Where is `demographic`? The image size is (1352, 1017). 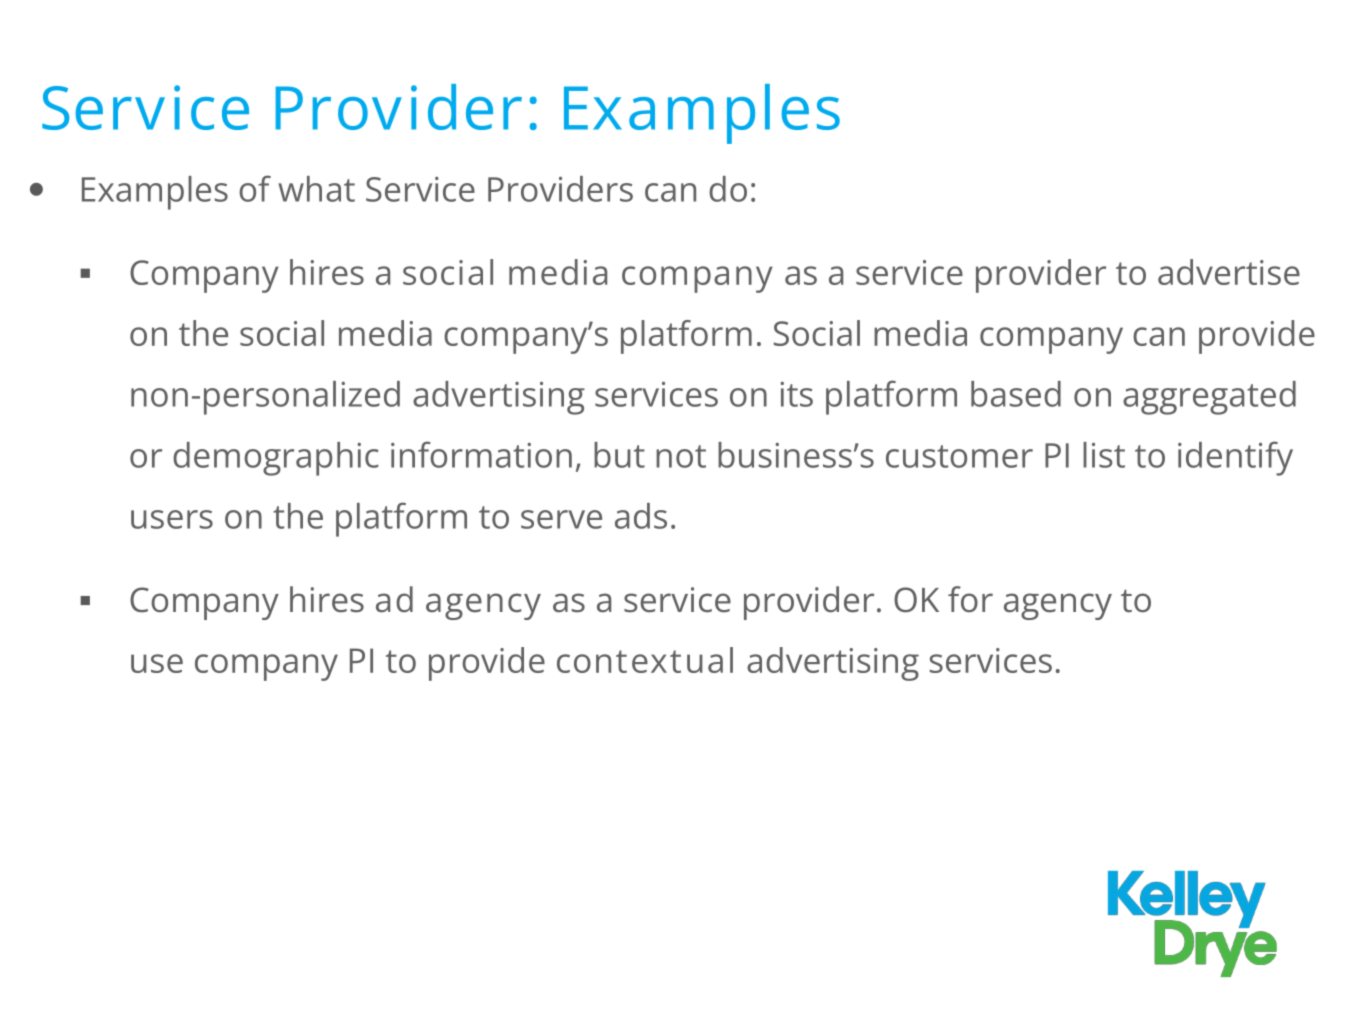
demographic is located at coordinates (276, 459).
